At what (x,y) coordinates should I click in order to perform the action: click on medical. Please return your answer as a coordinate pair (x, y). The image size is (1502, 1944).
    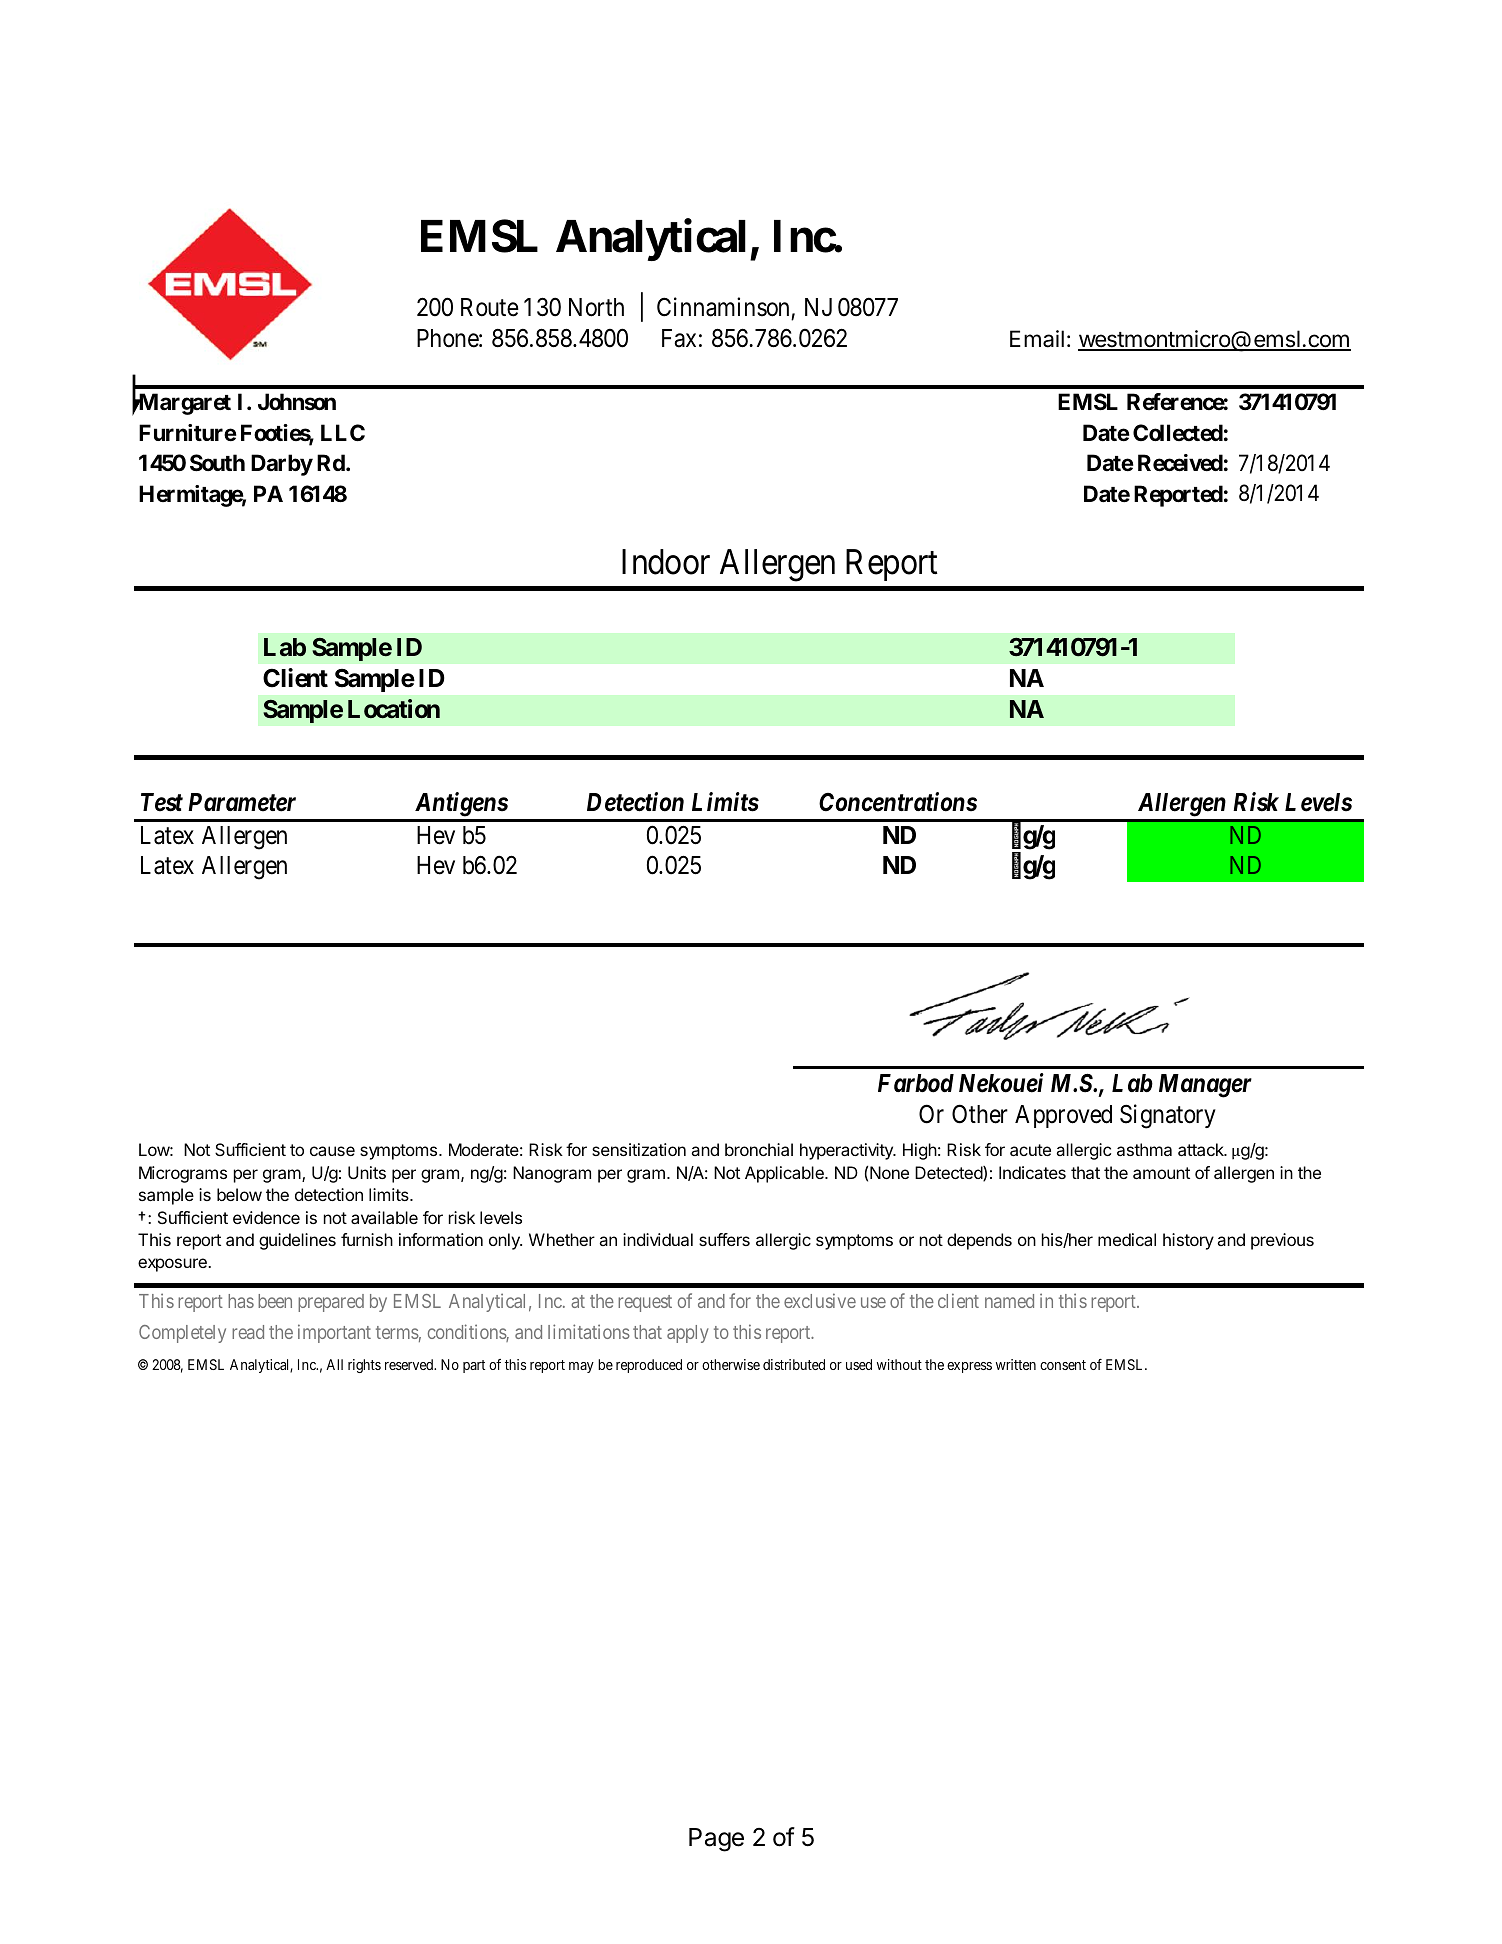
    Looking at the image, I should click on (1127, 1239).
